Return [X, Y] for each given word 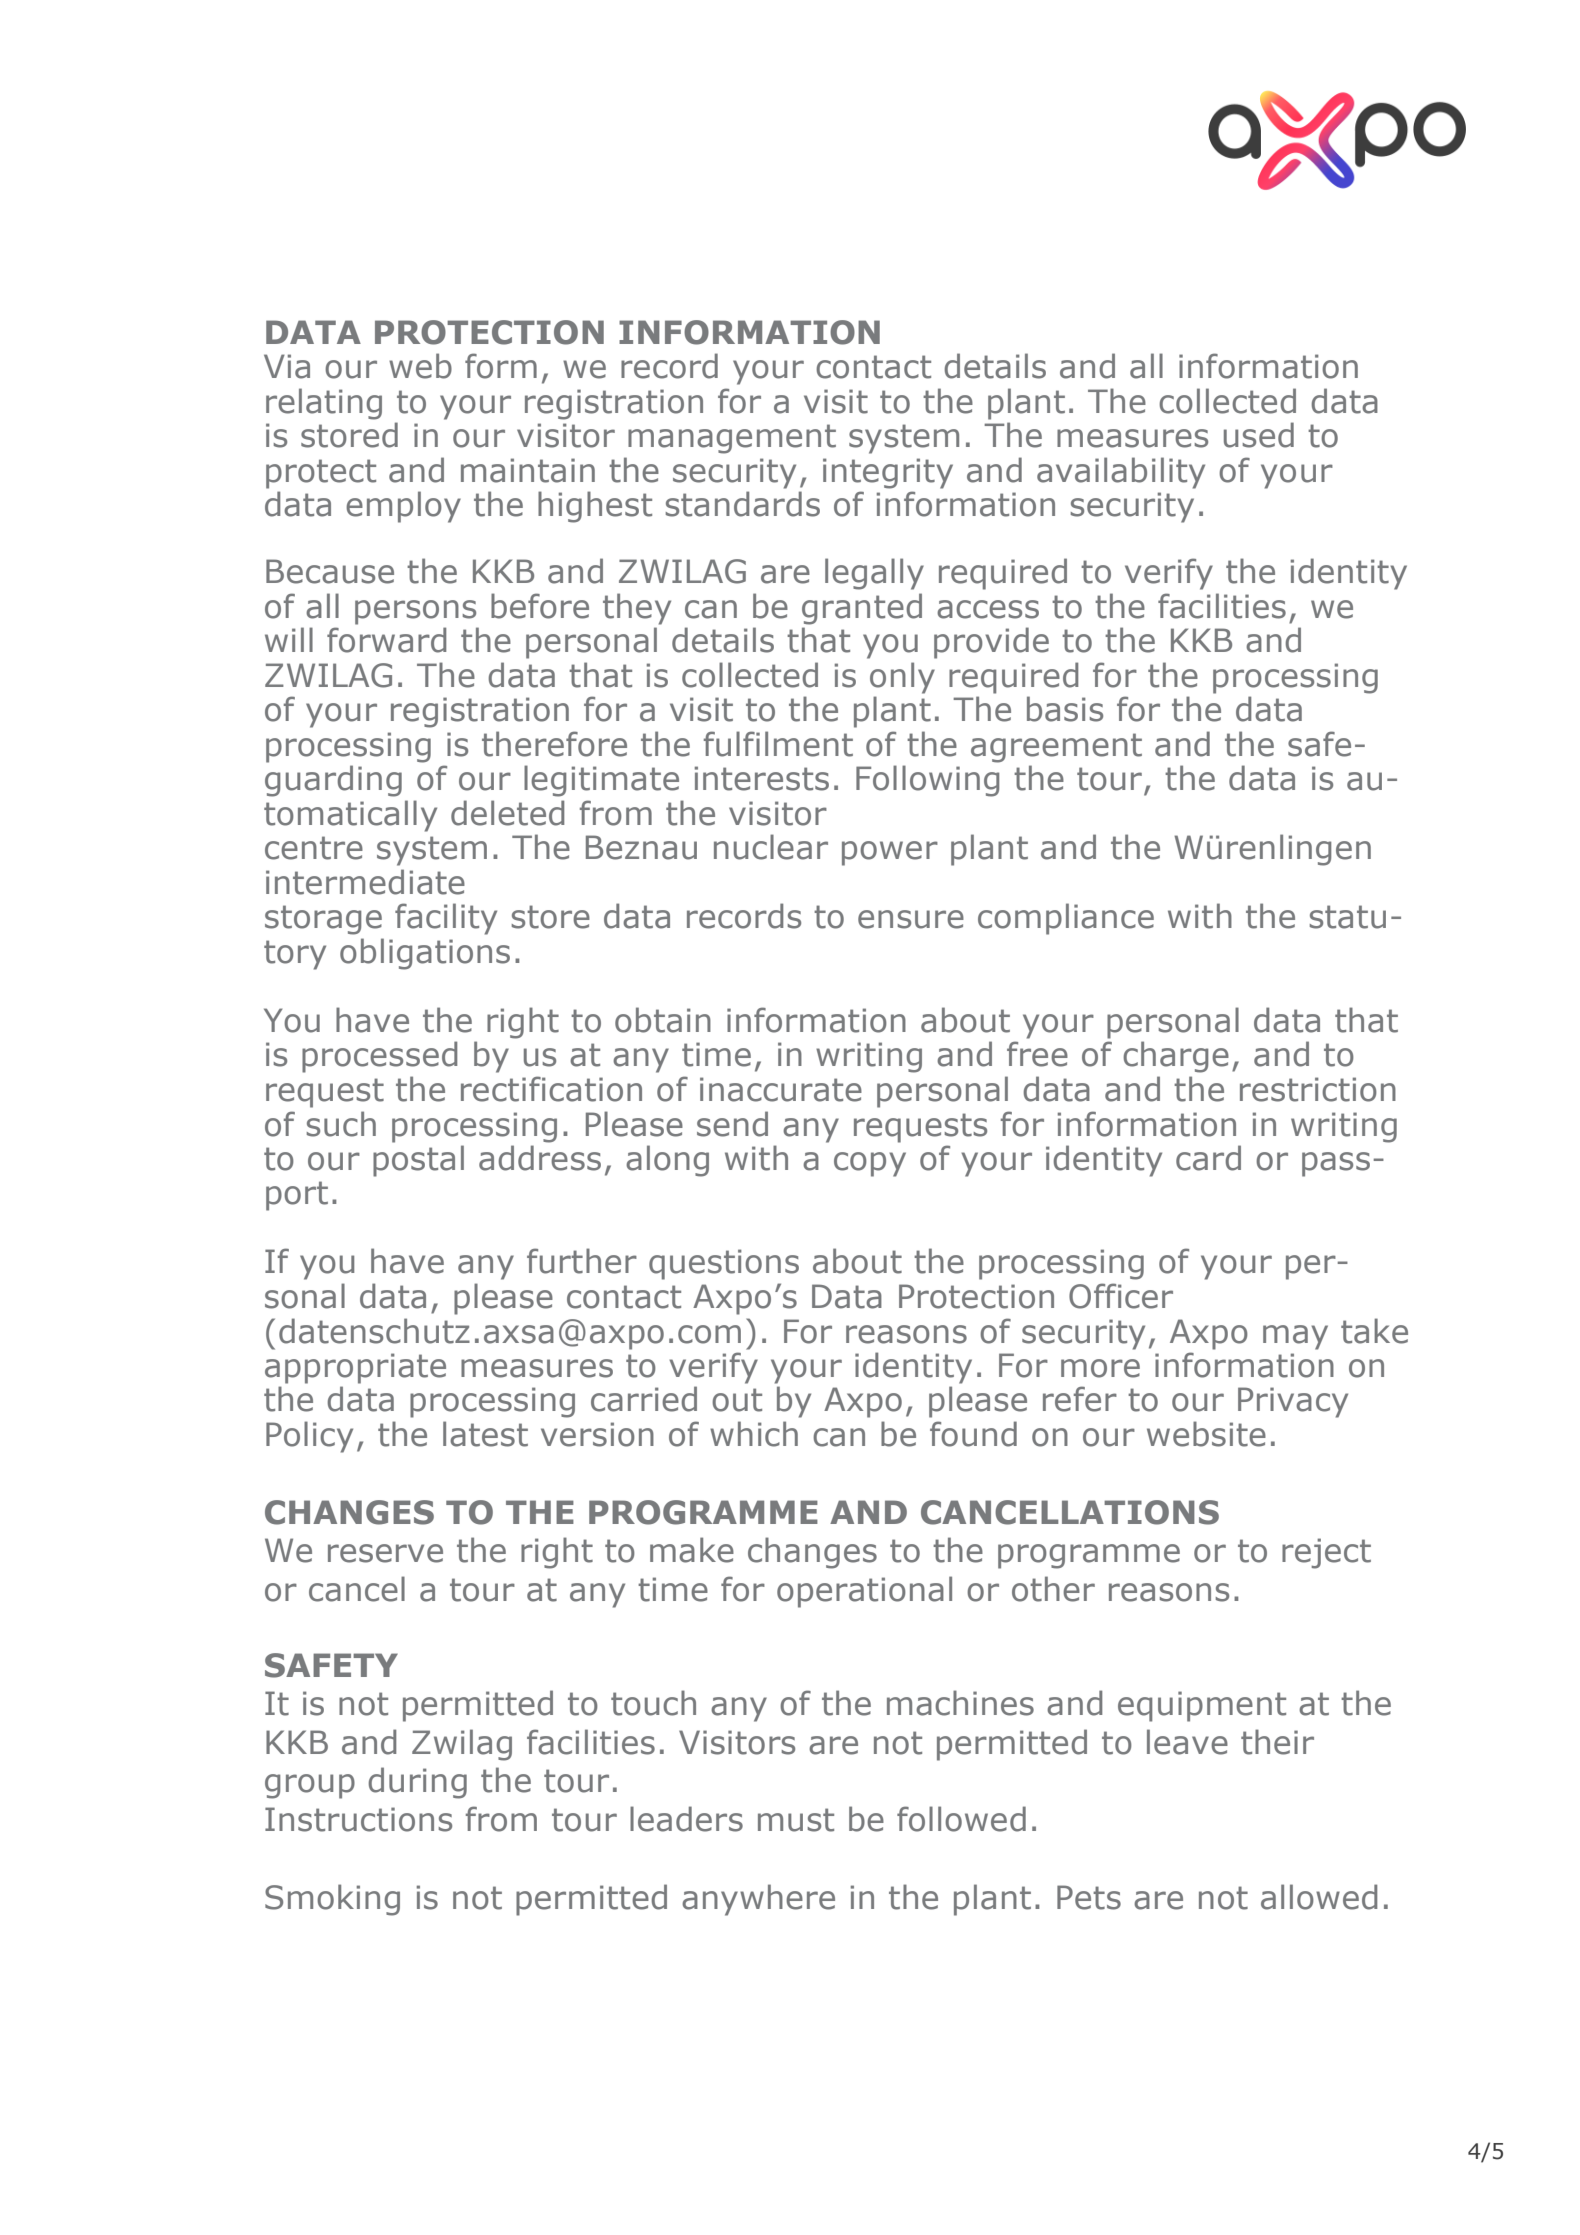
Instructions [358, 1819]
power [890, 853]
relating [324, 404]
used [1259, 435]
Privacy [1293, 1402]
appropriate [355, 1368]
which [754, 1434]
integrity [888, 473]
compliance [1066, 919]
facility [446, 919]
